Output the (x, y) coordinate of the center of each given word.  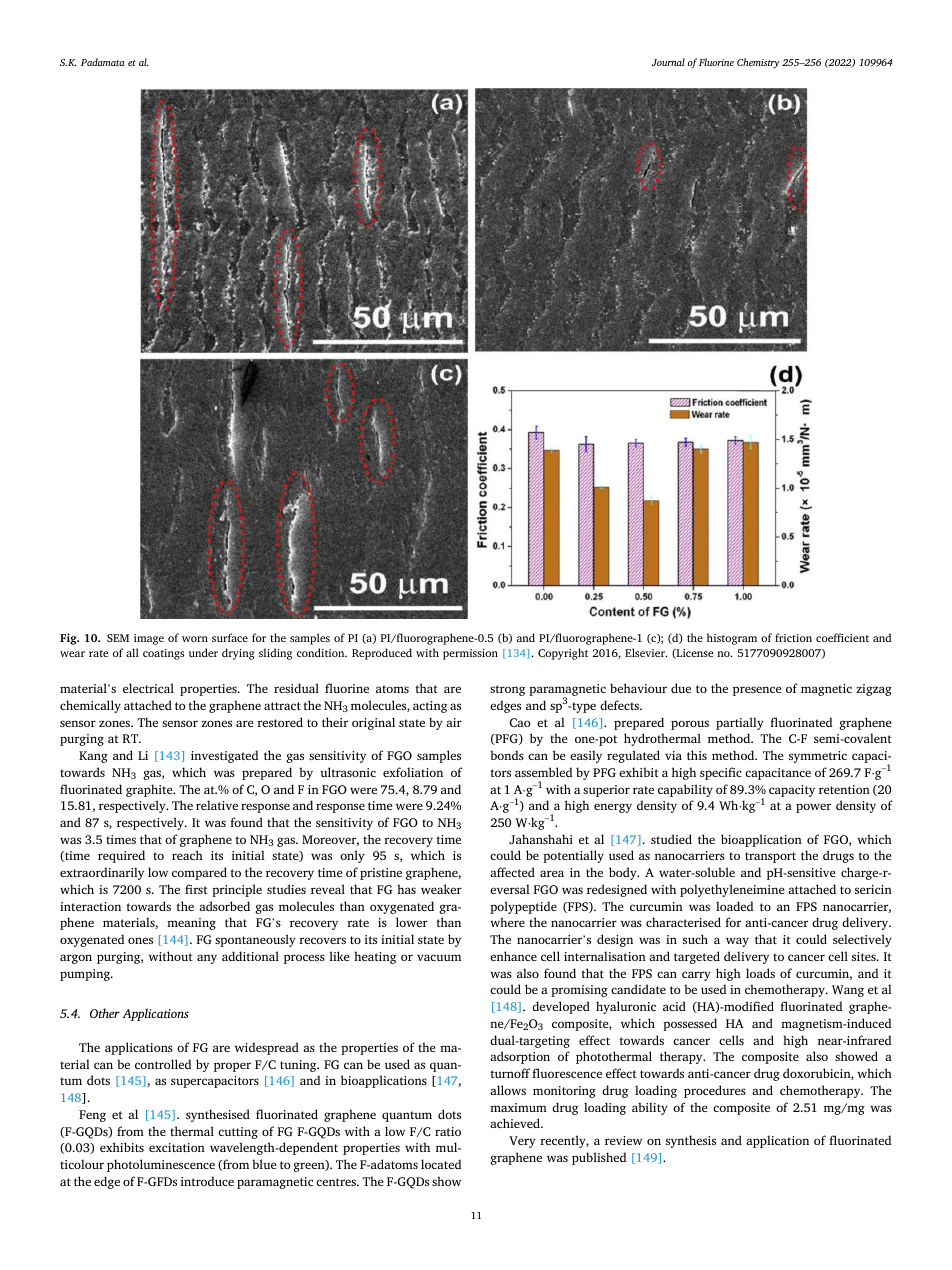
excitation (177, 1147)
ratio (448, 1131)
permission (470, 654)
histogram (732, 639)
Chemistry (758, 63)
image (149, 639)
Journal (668, 62)
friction (793, 637)
